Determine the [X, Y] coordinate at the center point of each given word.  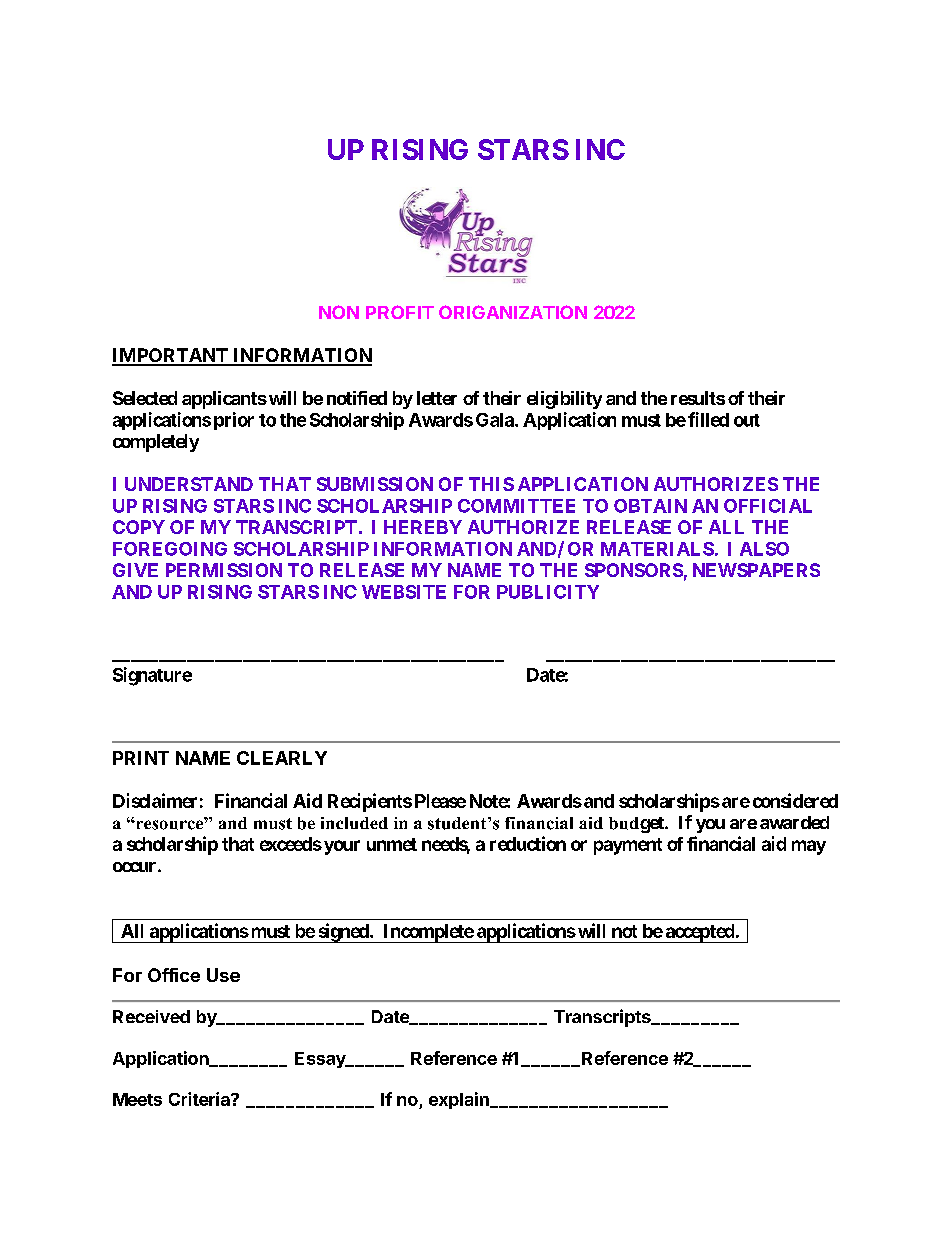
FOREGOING [170, 549]
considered [795, 800]
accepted [699, 933]
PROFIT [400, 312]
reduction [528, 843]
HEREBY [423, 527]
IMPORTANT [171, 356]
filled [708, 419]
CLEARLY [282, 758]
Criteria [200, 1099]
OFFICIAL [768, 506]
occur [136, 867]
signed [343, 933]
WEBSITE [404, 592]
